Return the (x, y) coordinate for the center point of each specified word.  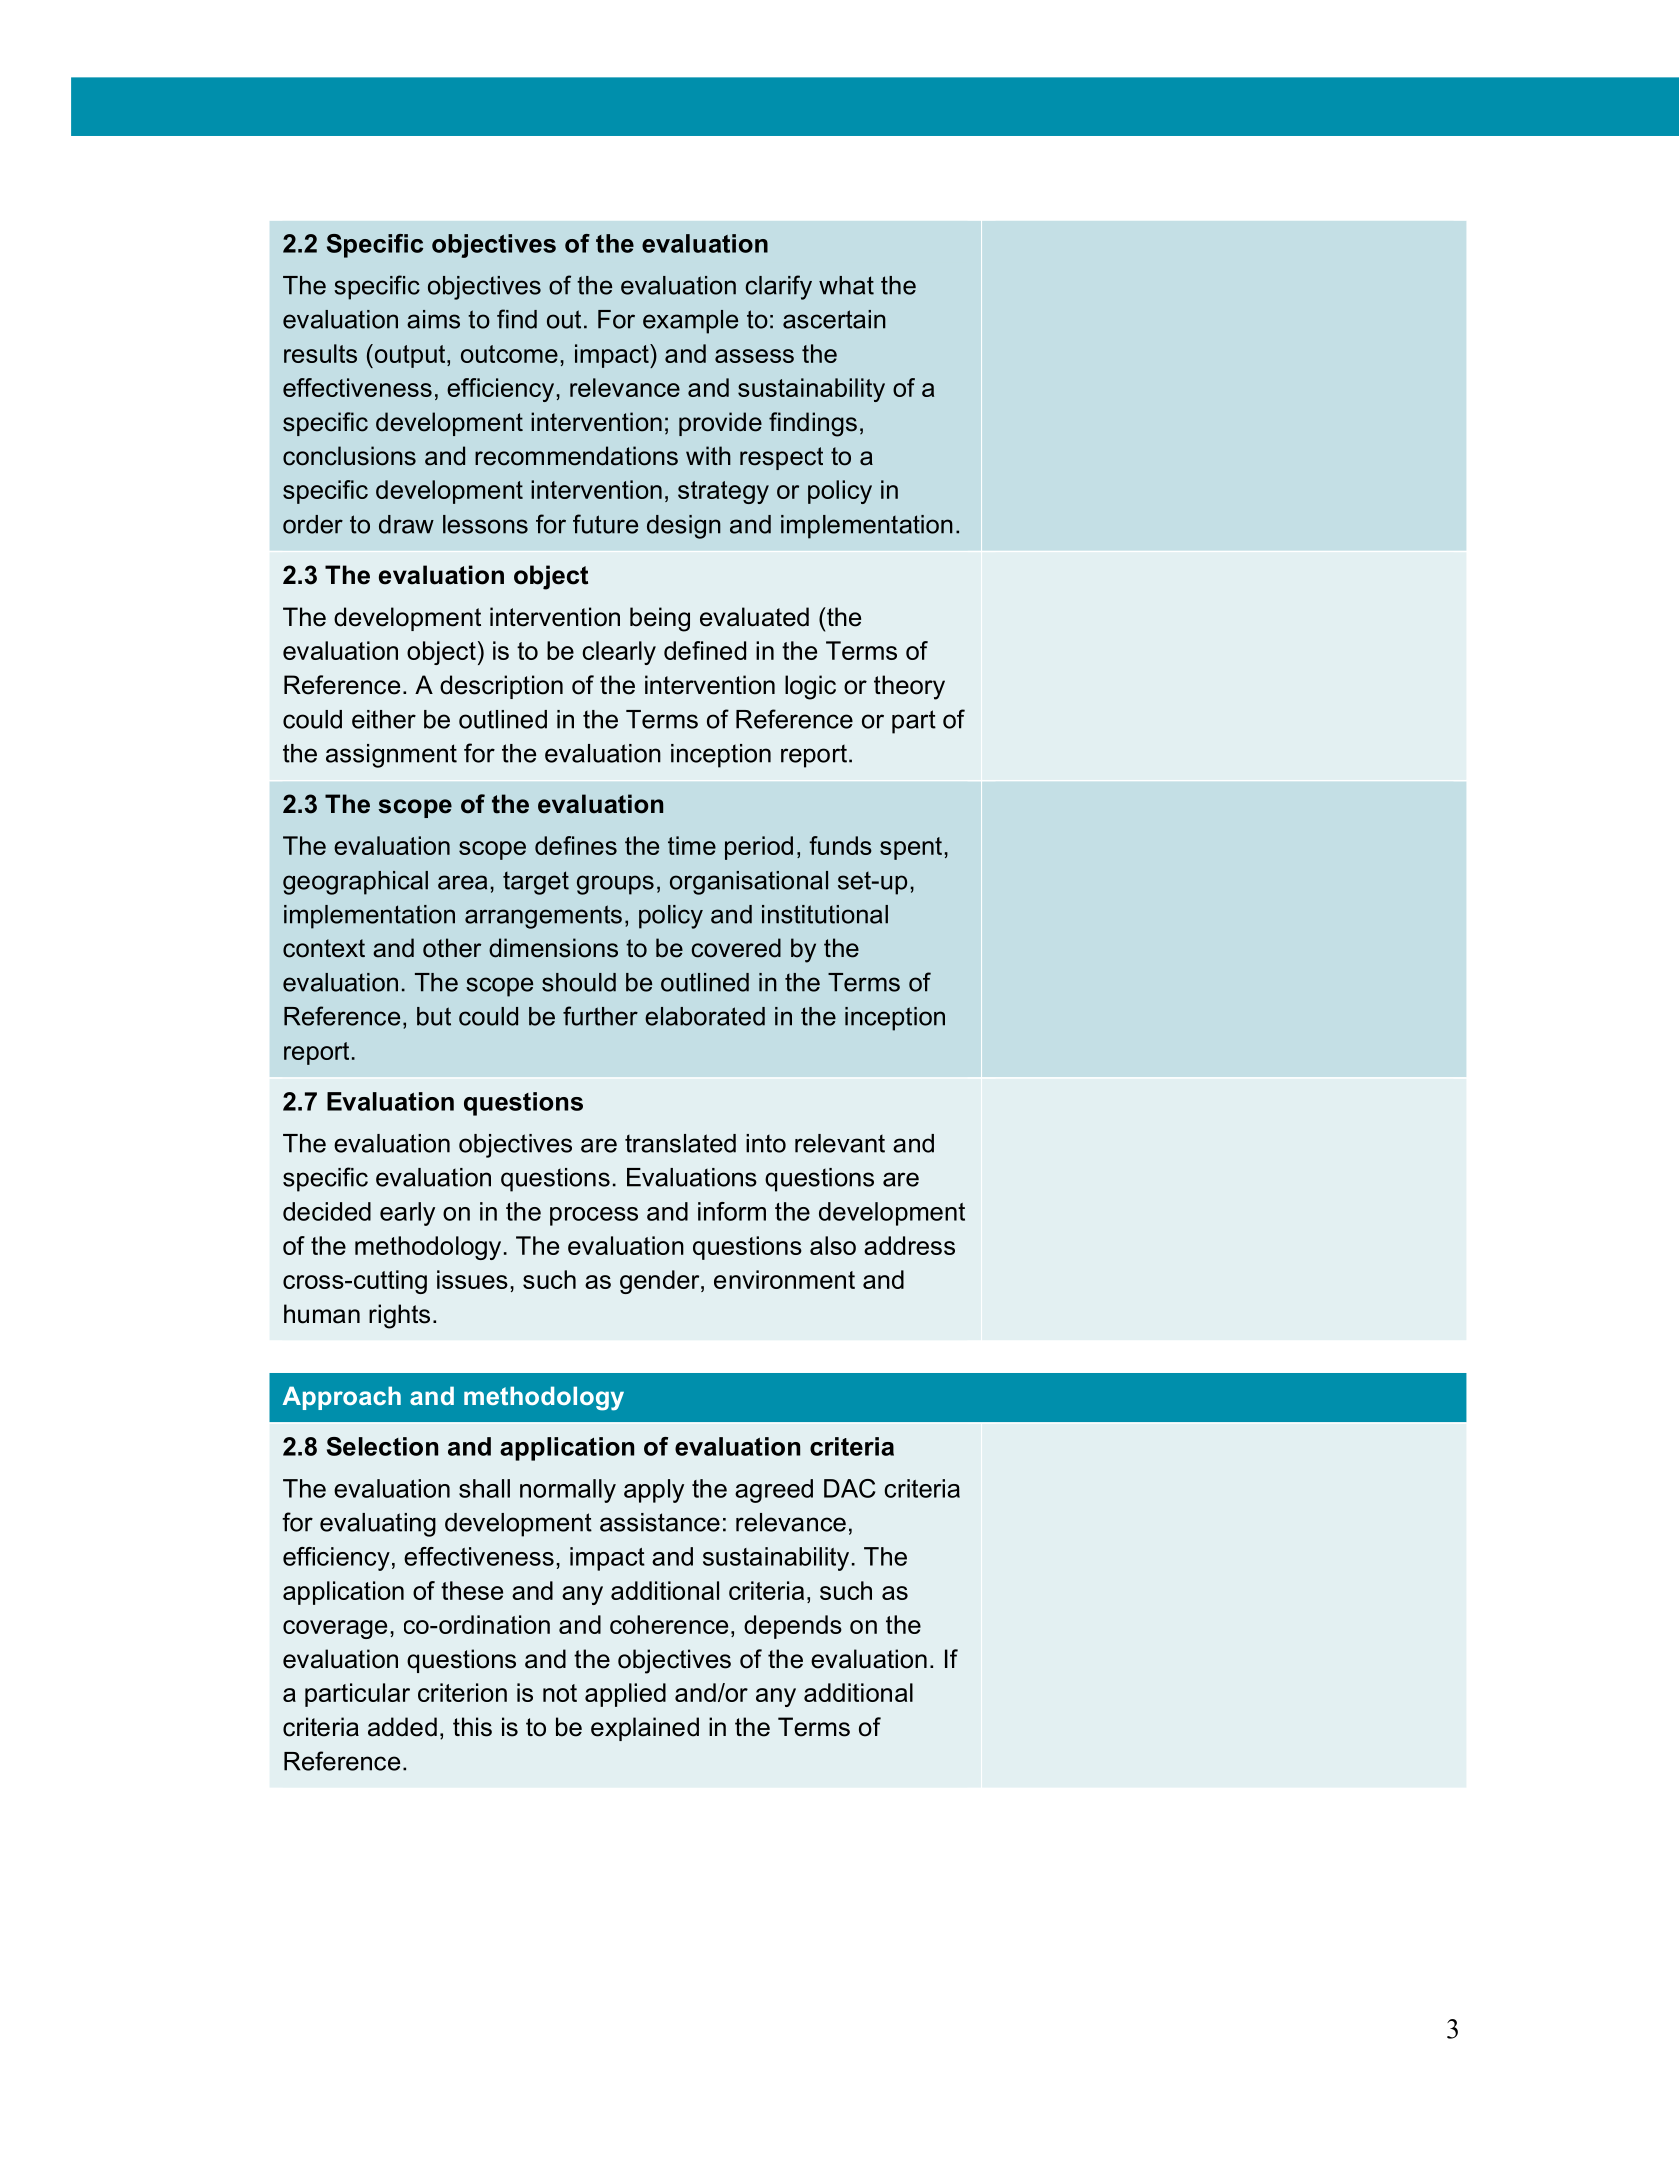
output (410, 356)
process (594, 1216)
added (402, 1727)
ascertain (834, 319)
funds (840, 845)
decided (327, 1211)
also (833, 1245)
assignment (391, 756)
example (690, 322)
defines (576, 845)
